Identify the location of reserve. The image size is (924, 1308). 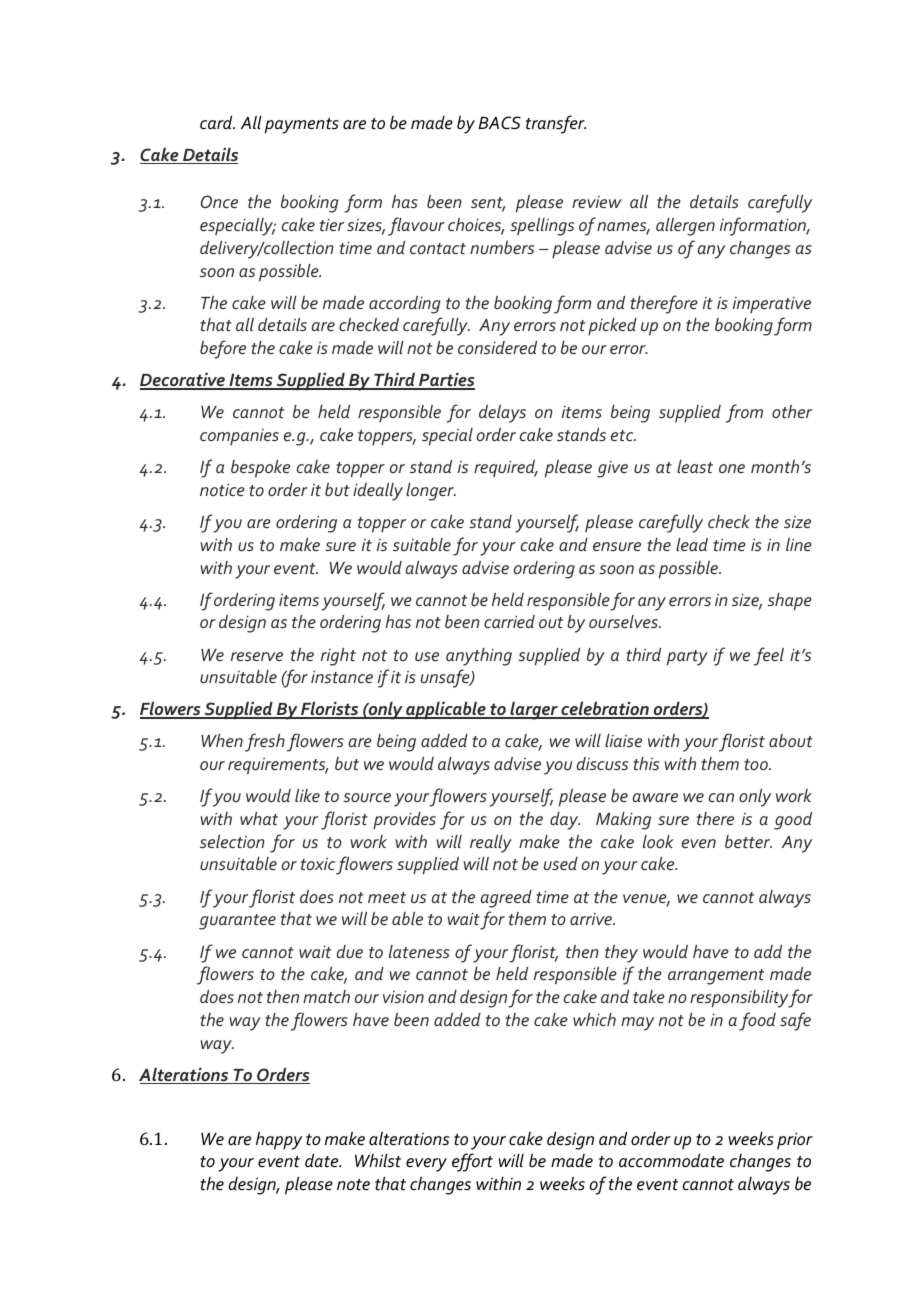
(257, 656).
